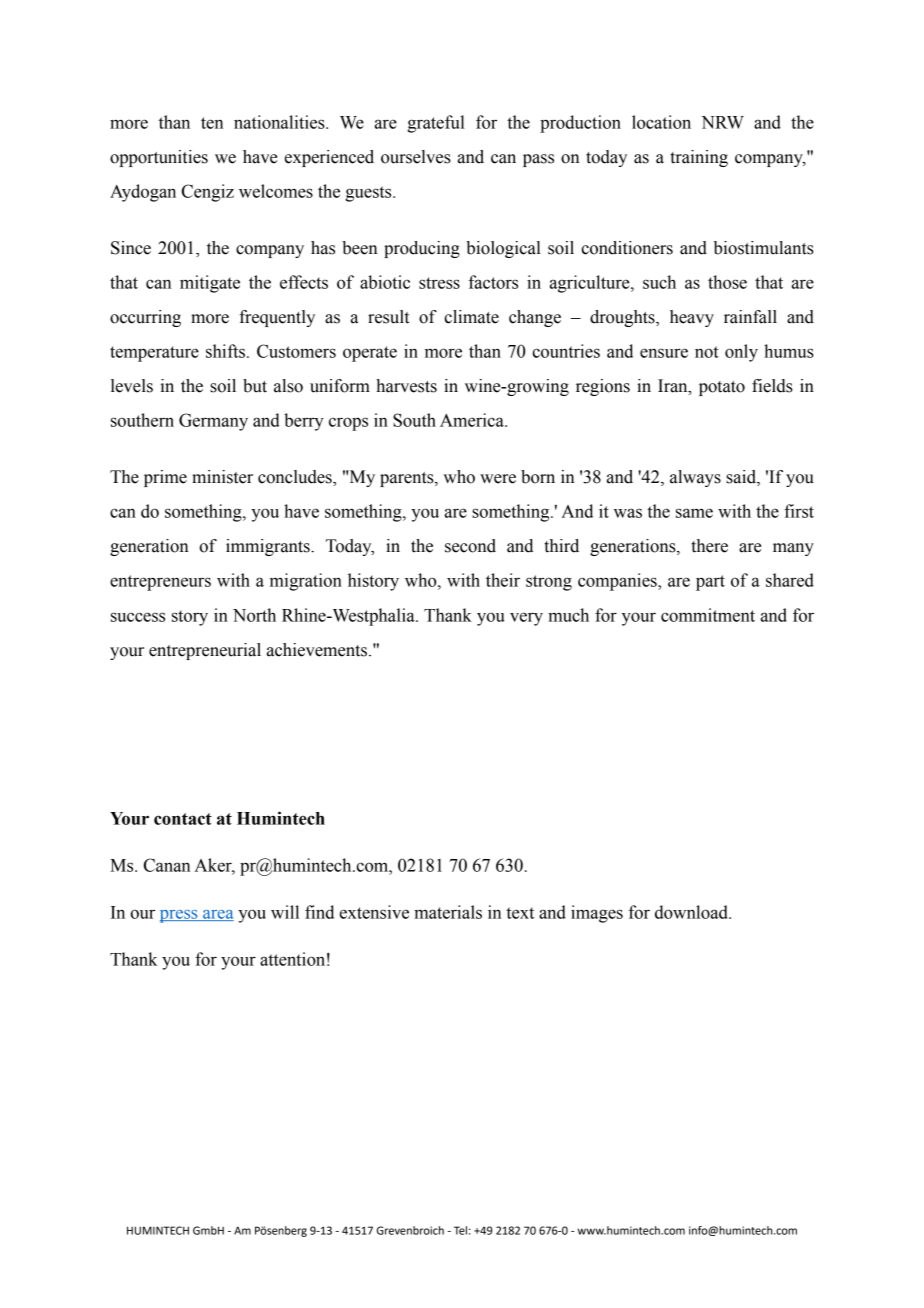 This document has width=924, height=1308. What do you see at coordinates (699, 158) in the document?
I see `training` at bounding box center [699, 158].
